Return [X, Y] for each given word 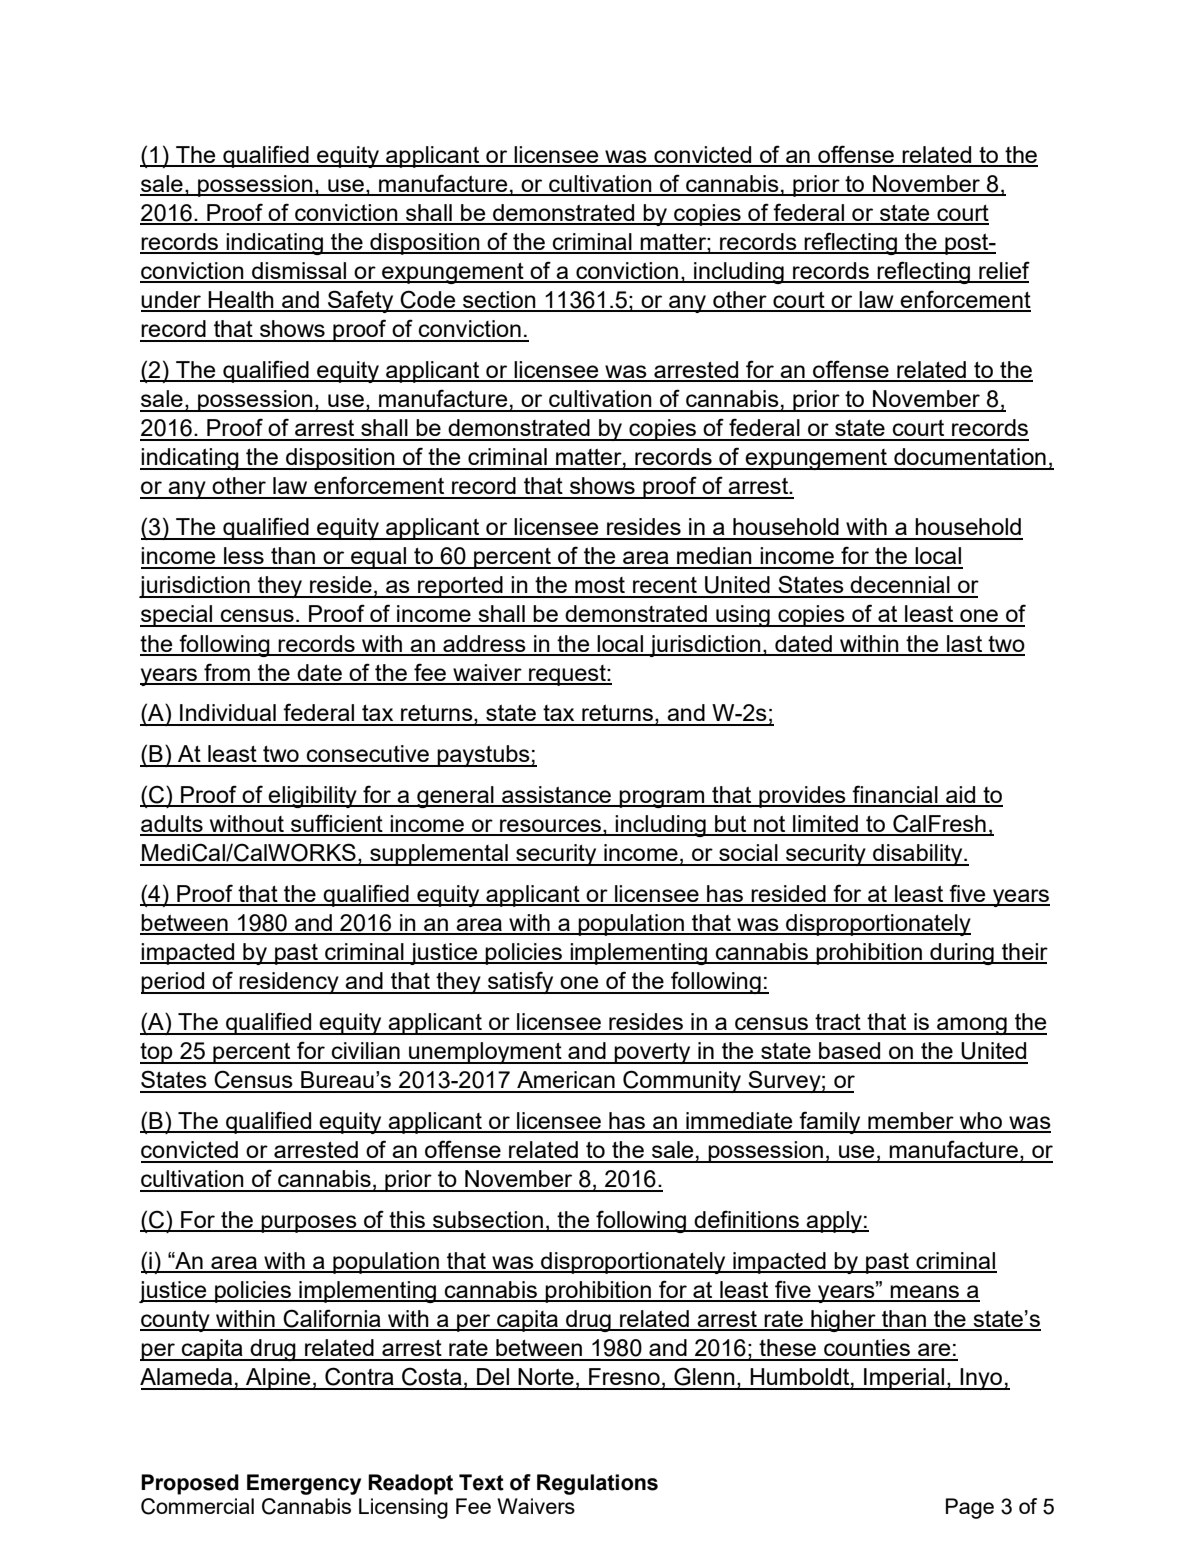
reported [460, 587]
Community [682, 1081]
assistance [556, 796]
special [177, 616]
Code [428, 300]
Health [241, 301]
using [743, 616]
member [911, 1122]
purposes [309, 1224]
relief [1003, 271]
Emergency [304, 1484]
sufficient [337, 824]
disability [918, 855]
